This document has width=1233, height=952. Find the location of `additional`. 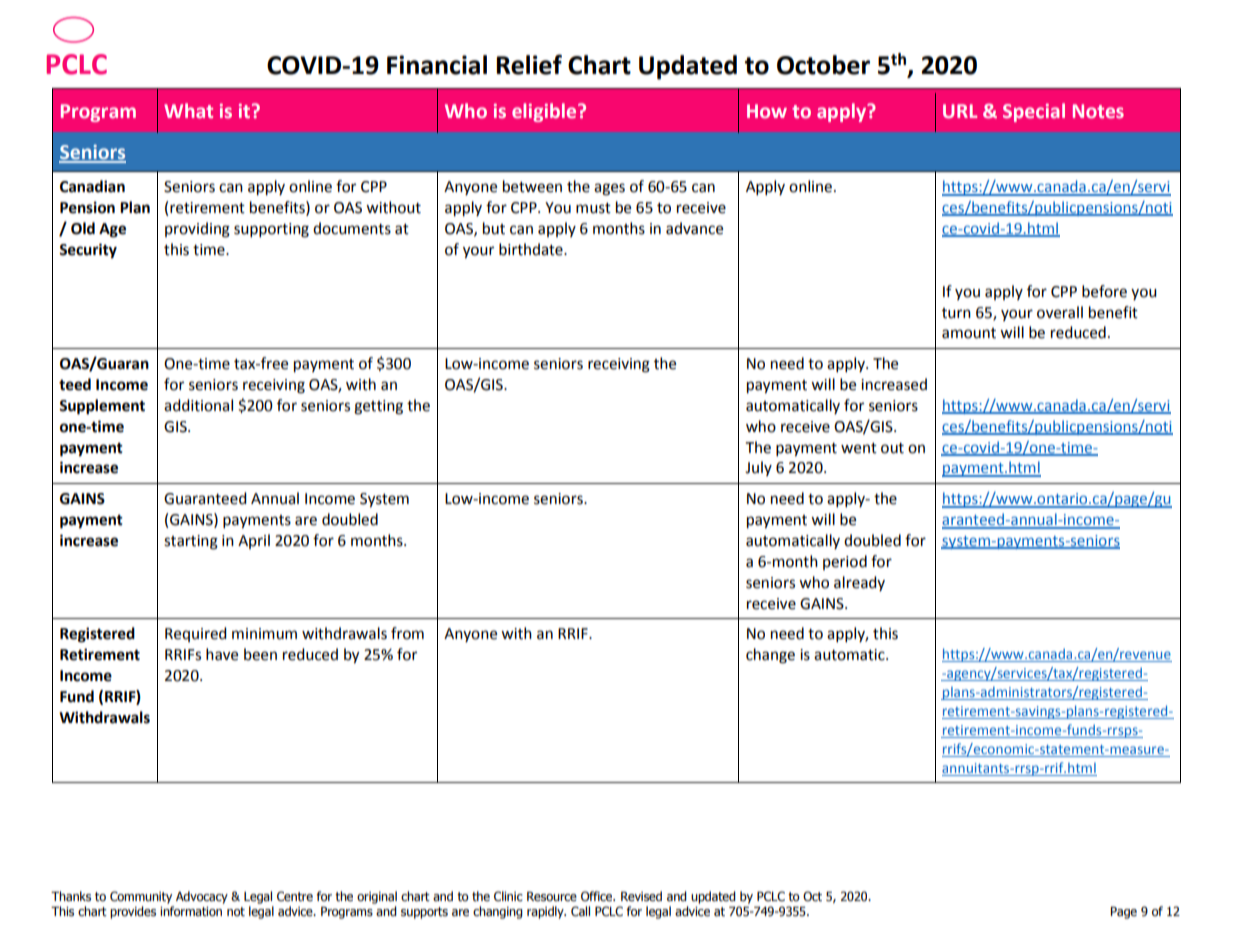

additional is located at coordinates (198, 405).
